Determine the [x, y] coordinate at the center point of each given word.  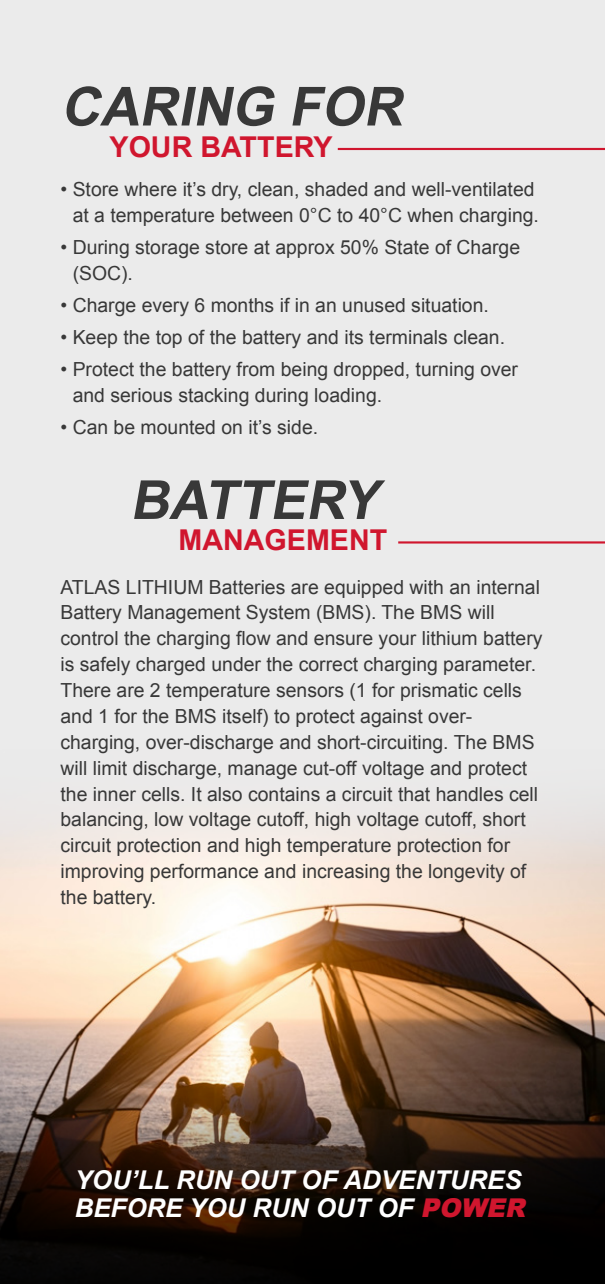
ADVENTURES [432, 1180]
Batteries [247, 587]
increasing [346, 873]
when [430, 215]
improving [102, 873]
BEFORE [129, 1208]
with [426, 587]
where [150, 189]
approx [305, 250]
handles [470, 794]
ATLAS [90, 587]
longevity [467, 873]
